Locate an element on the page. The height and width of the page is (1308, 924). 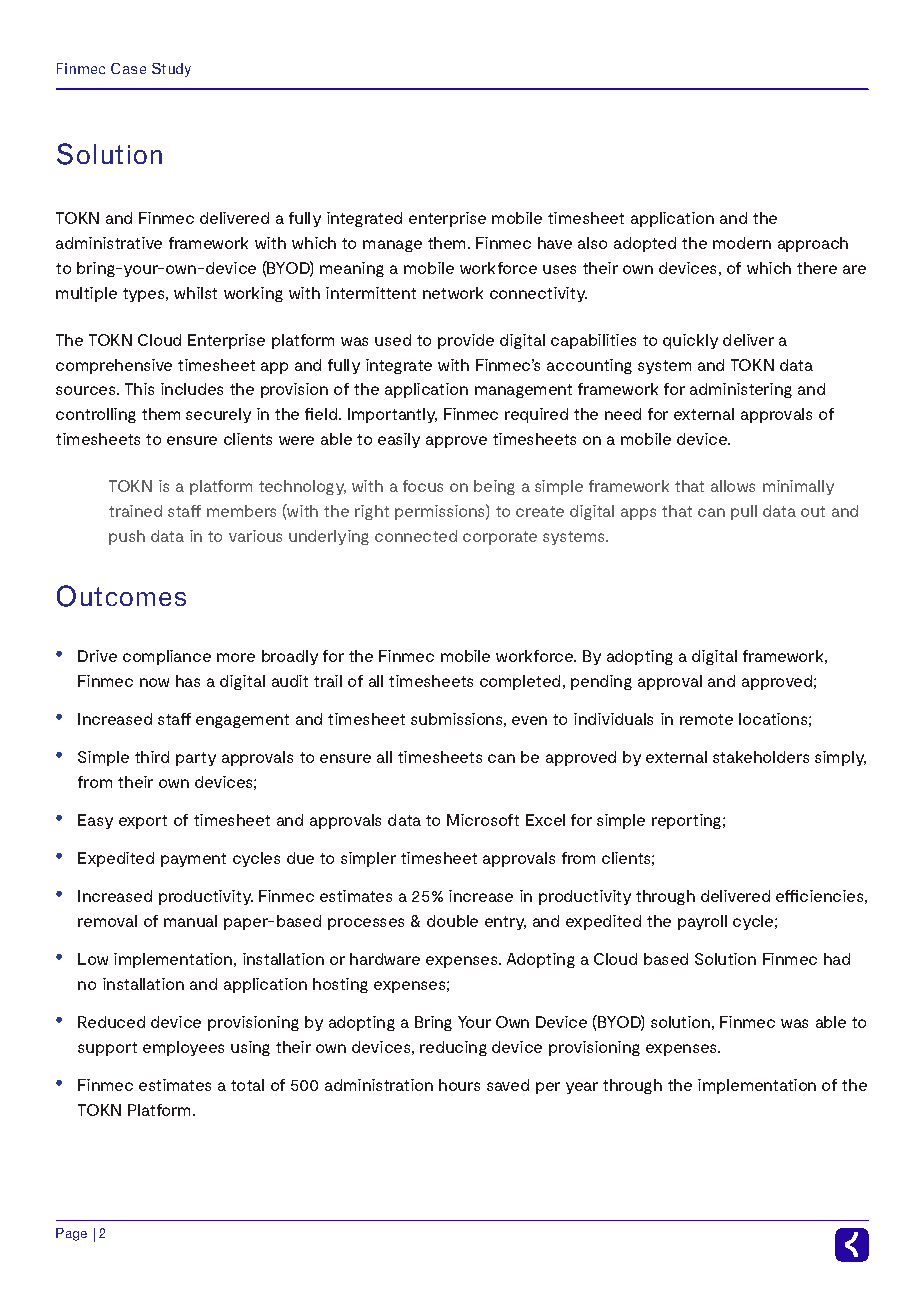
have is located at coordinates (555, 243).
